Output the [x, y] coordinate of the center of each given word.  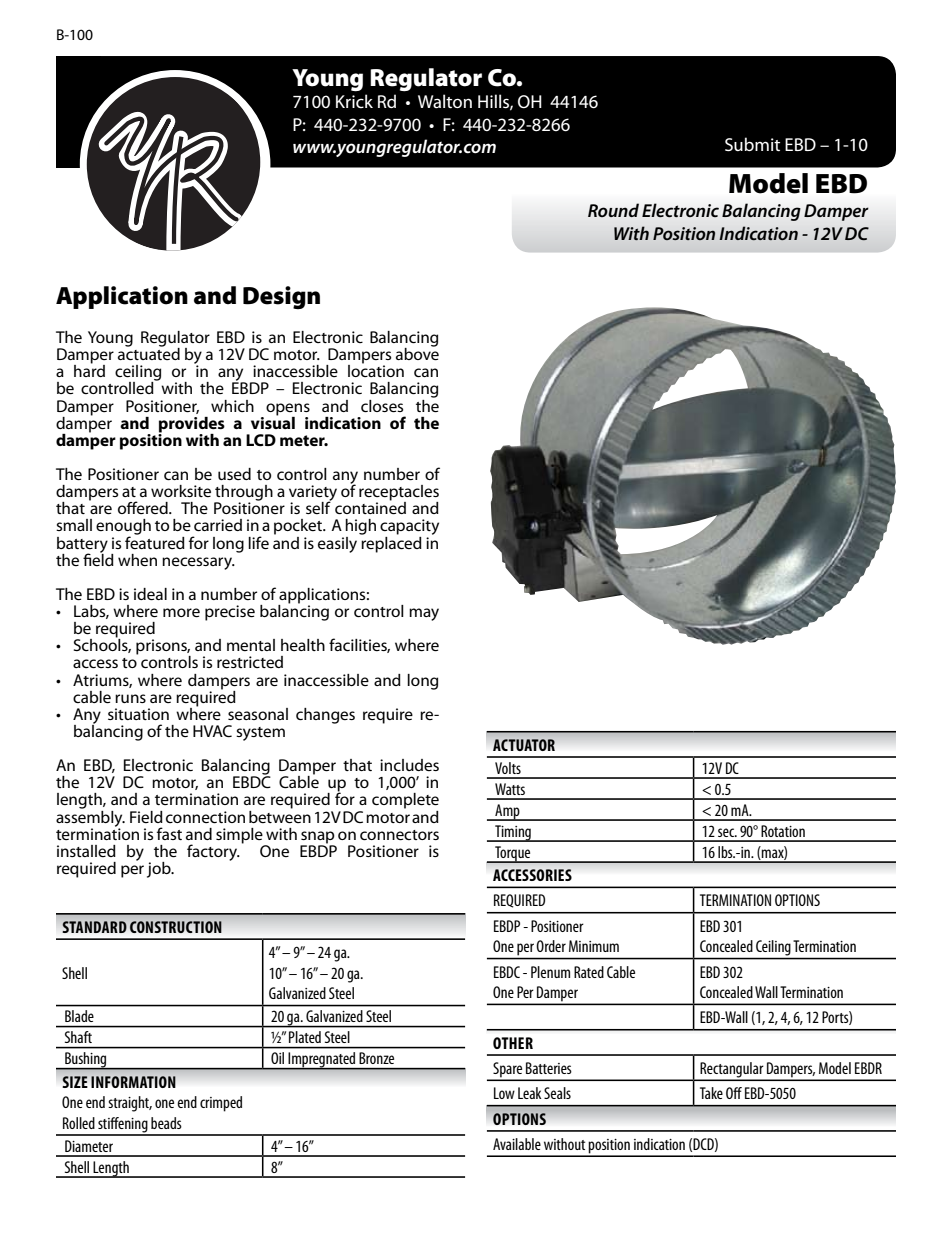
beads [166, 1123]
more [181, 612]
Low [504, 1093]
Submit [752, 144]
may [424, 614]
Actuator [524, 745]
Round [613, 210]
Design [281, 297]
